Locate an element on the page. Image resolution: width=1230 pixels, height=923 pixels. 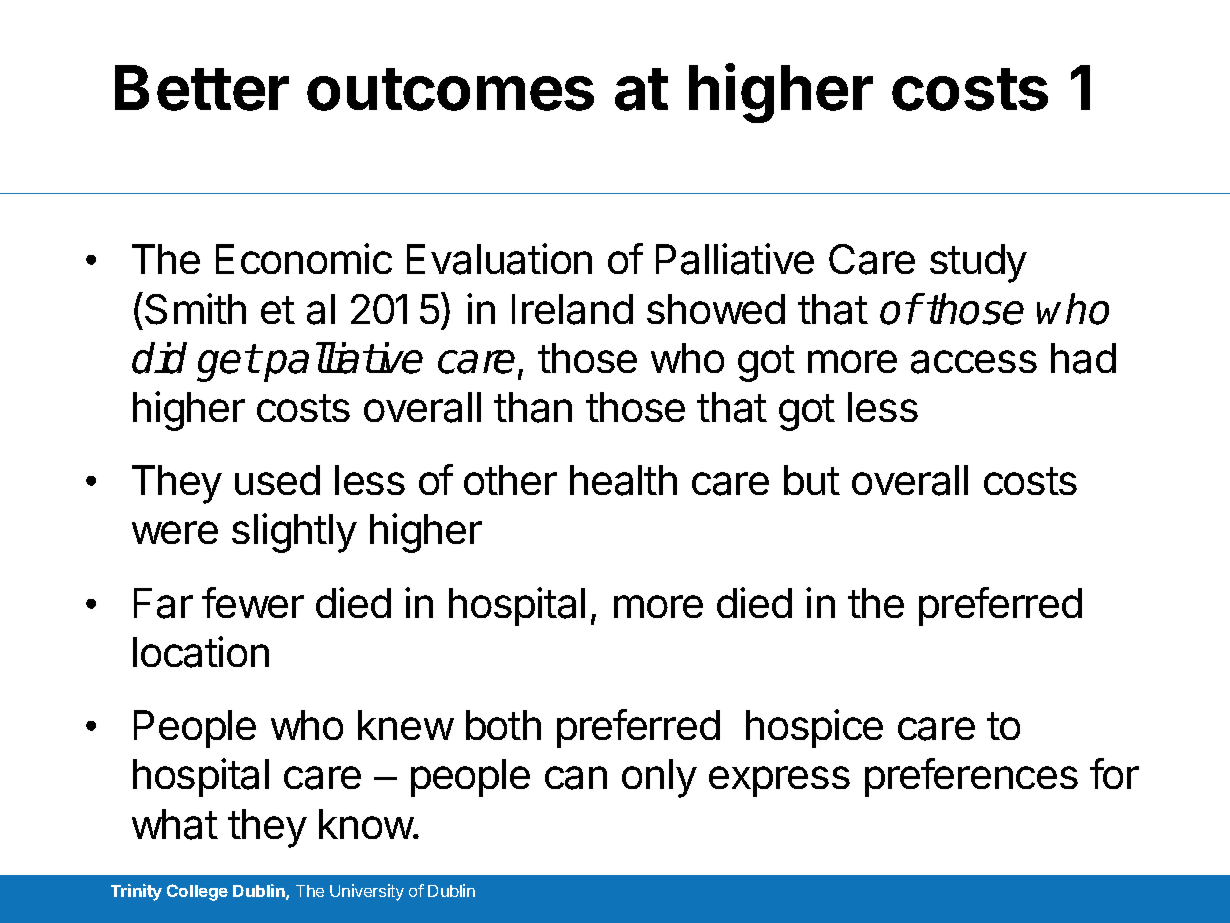
but is located at coordinates (812, 480).
